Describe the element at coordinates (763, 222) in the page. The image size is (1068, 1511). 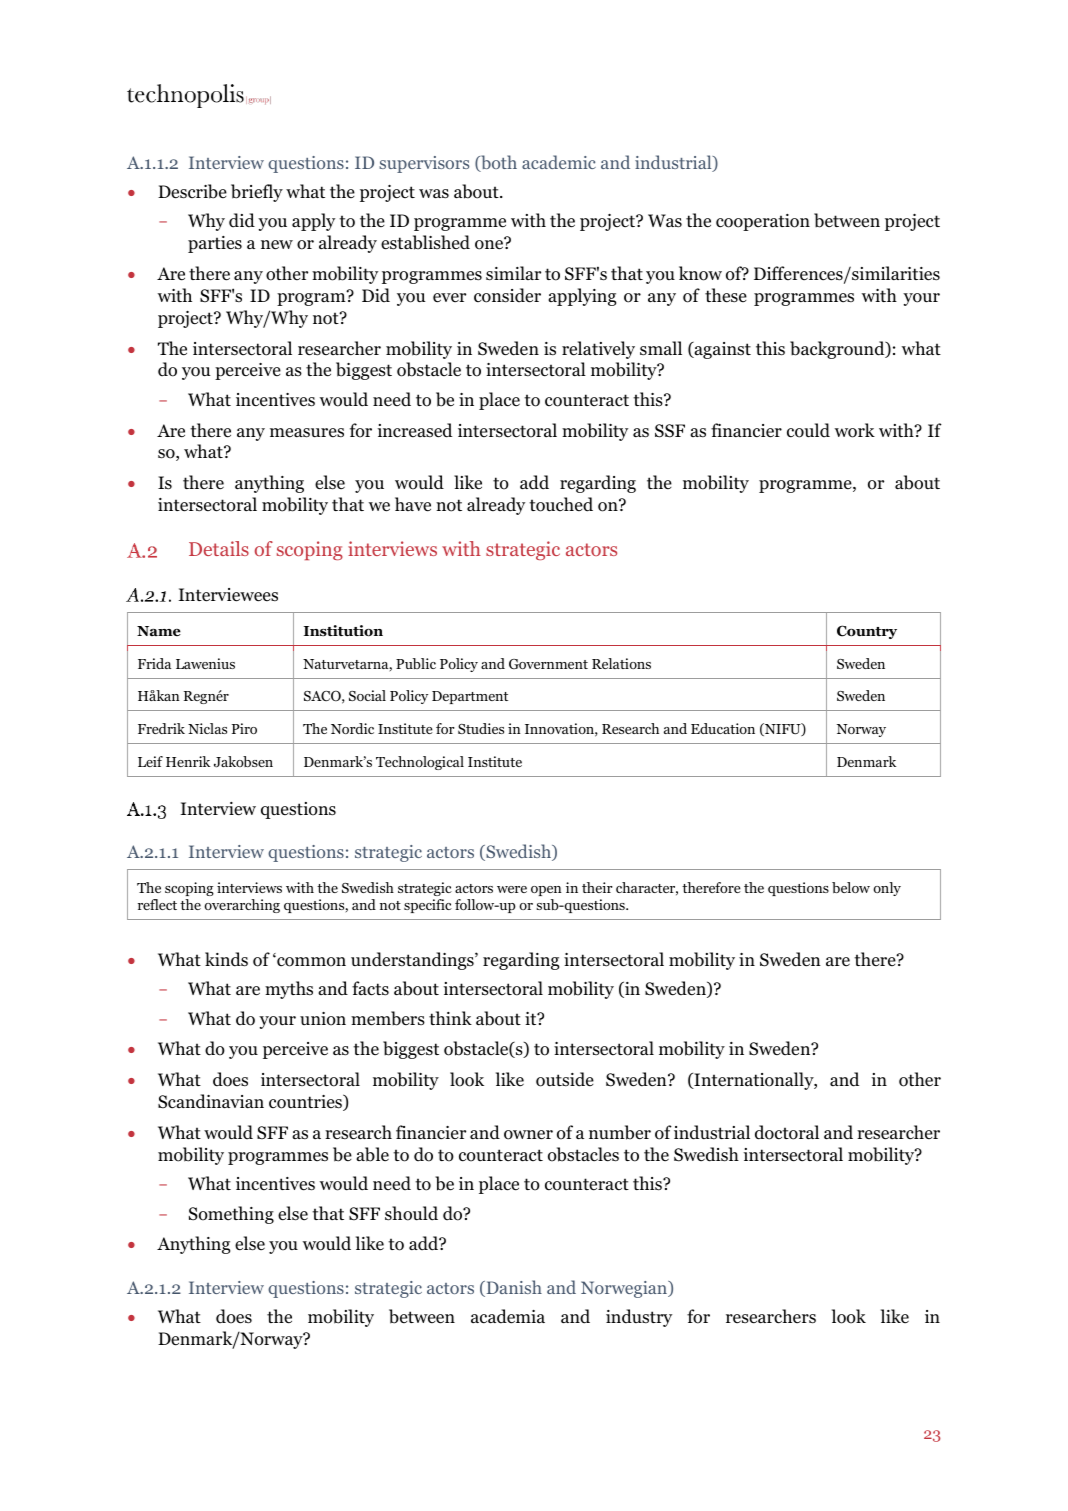
I see `cooperation` at that location.
